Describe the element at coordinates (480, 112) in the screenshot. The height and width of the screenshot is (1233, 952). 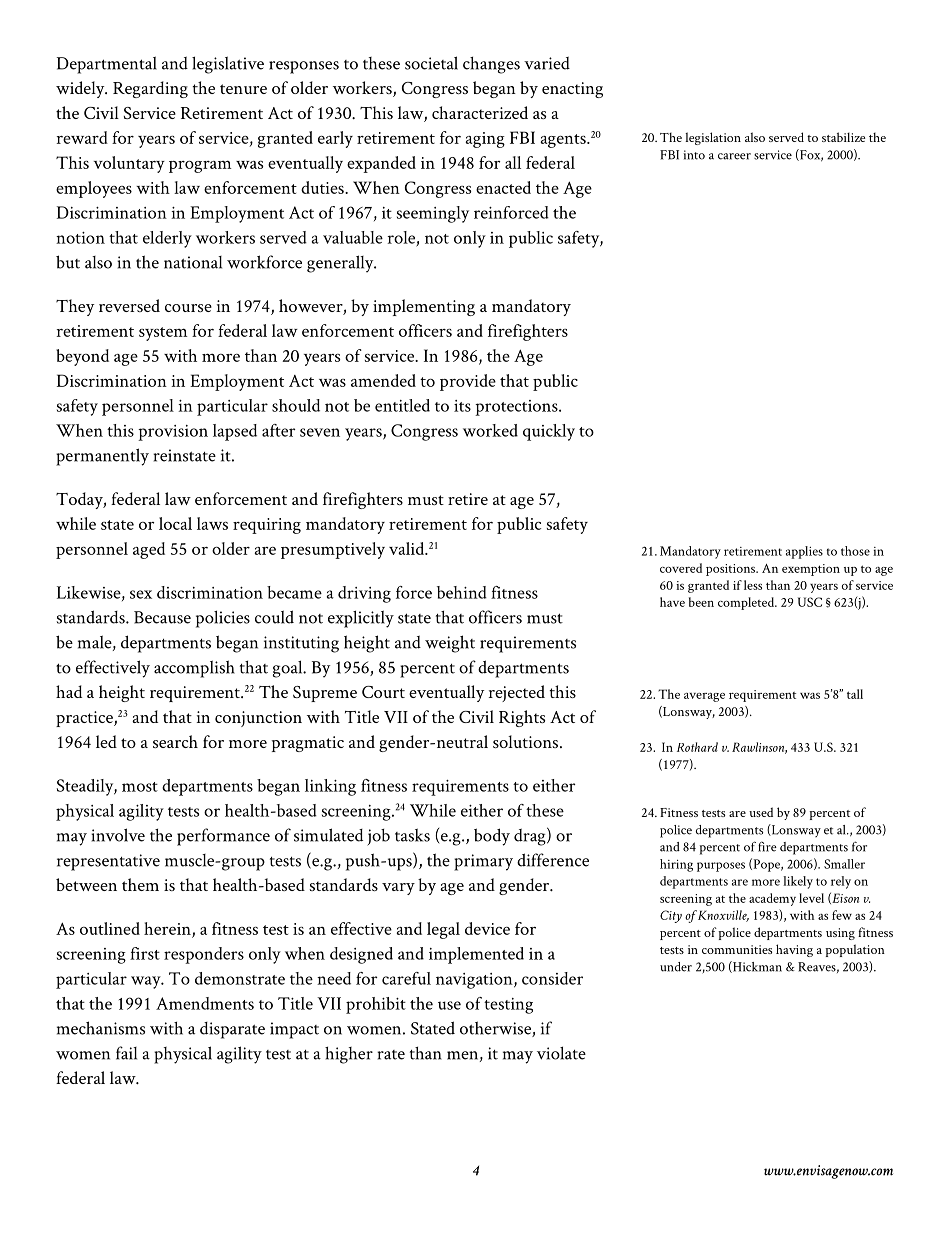
I see `characterized` at that location.
